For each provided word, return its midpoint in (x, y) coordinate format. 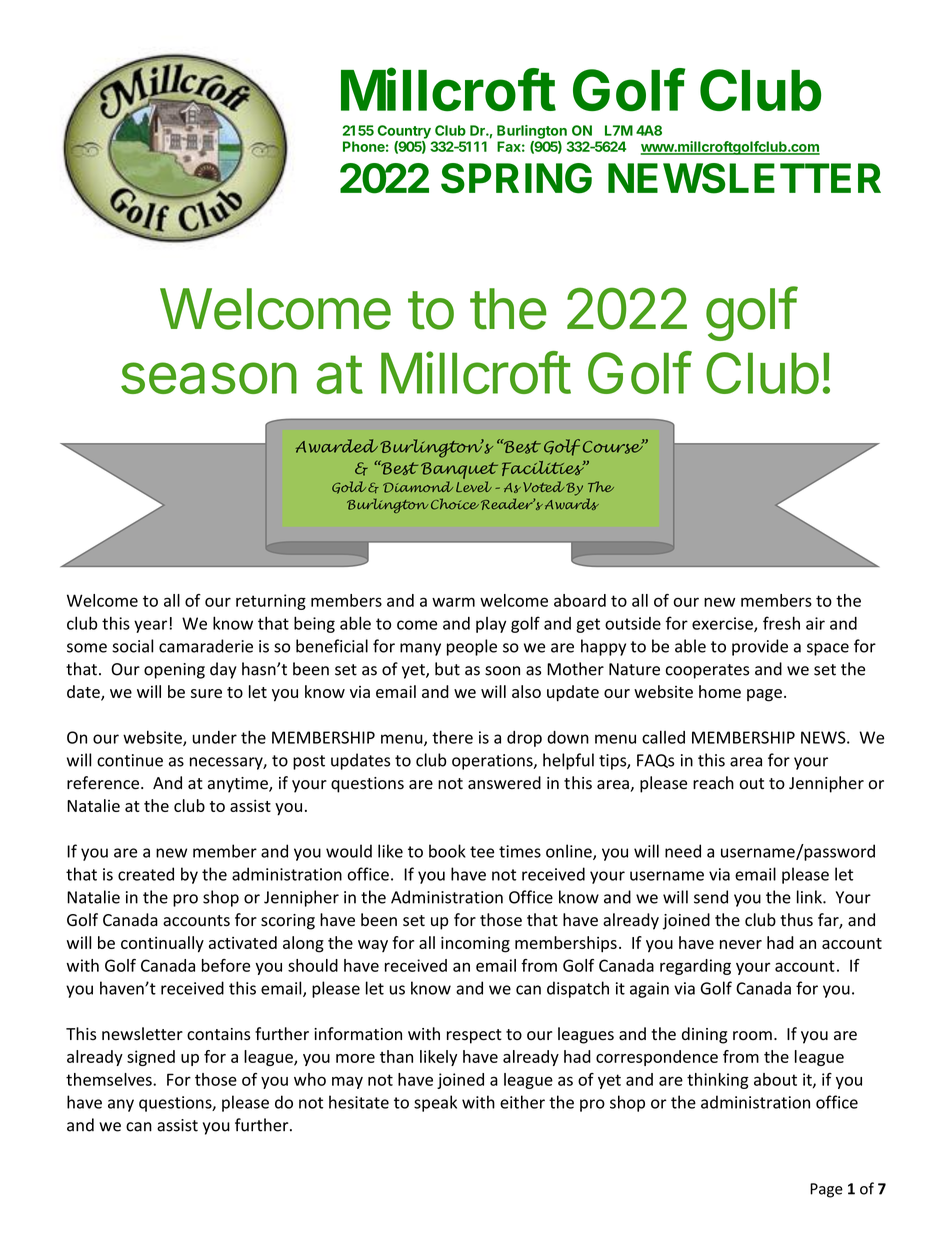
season (209, 378)
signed (151, 1058)
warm (453, 602)
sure (206, 693)
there (452, 737)
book (447, 851)
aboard (580, 600)
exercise (723, 624)
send (711, 897)
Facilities (544, 468)
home (720, 691)
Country (404, 132)
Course (614, 446)
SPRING (516, 178)
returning (271, 602)
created (146, 874)
